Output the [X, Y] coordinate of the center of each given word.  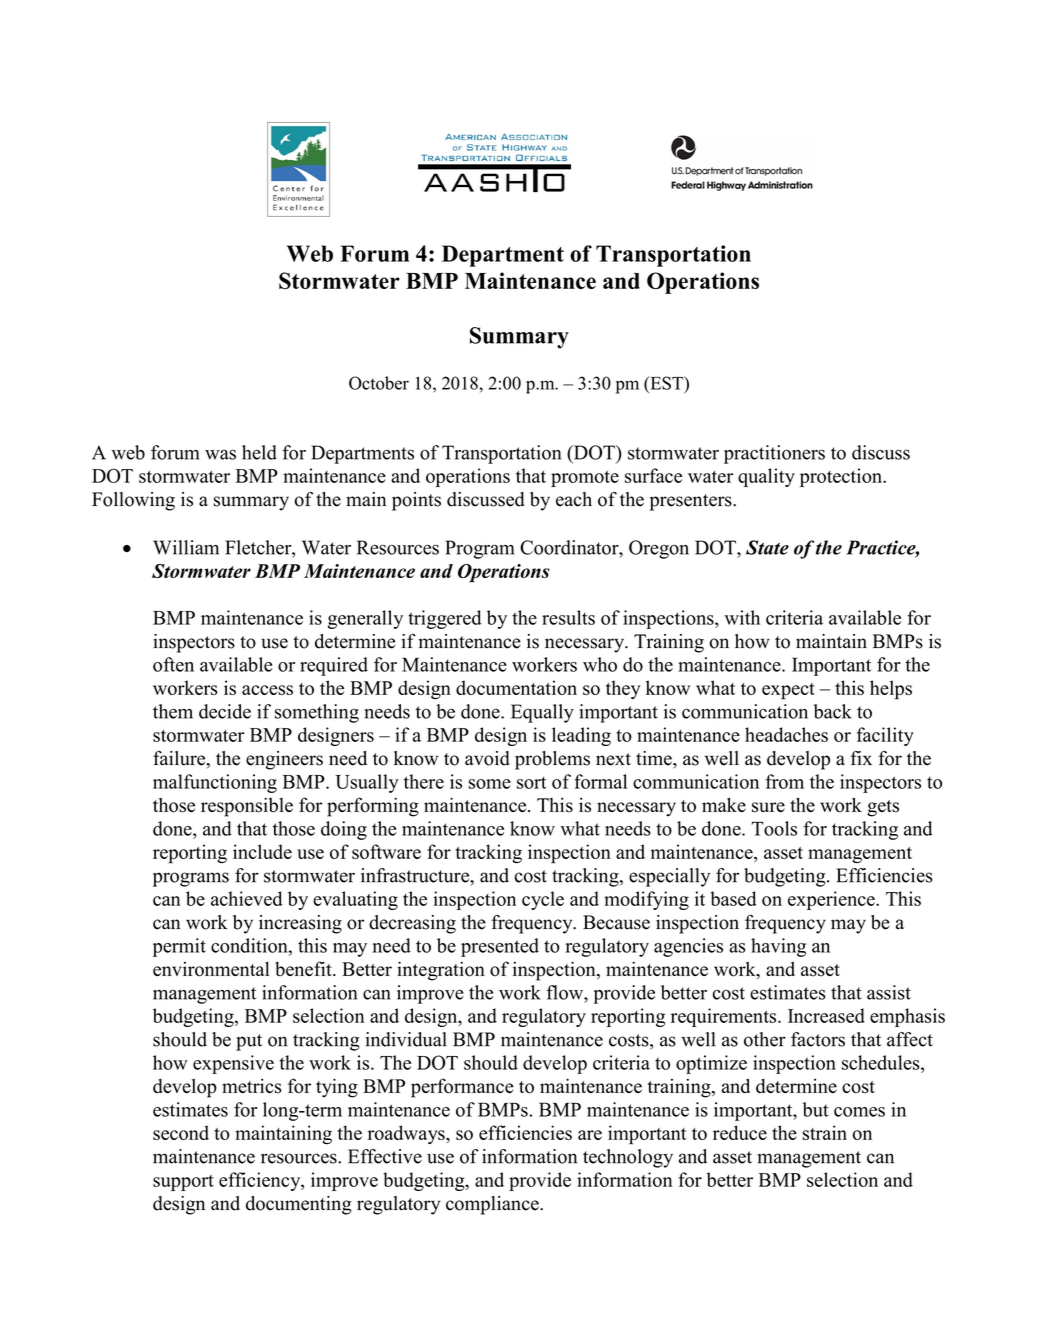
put [249, 1042]
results [568, 617]
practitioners [774, 454]
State [767, 547]
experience [832, 900]
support [183, 1183]
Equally [542, 713]
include [262, 851]
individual [406, 1039]
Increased [826, 1015]
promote [585, 479]
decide [225, 711]
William [186, 547]
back [833, 711]
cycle [543, 900]
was [220, 454]
